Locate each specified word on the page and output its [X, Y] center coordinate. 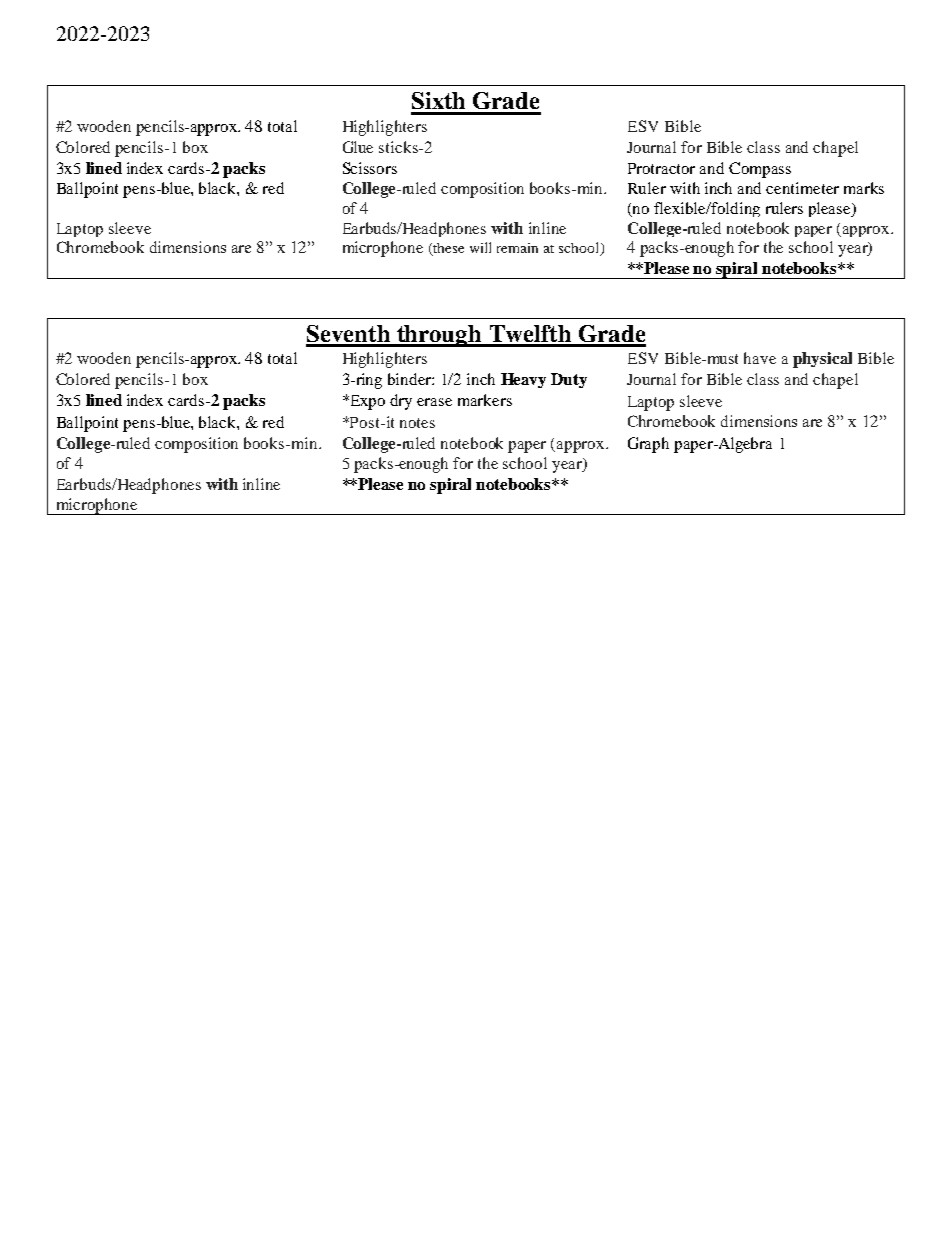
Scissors [370, 168]
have [760, 358]
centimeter [802, 188]
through [439, 336]
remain [517, 248]
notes [417, 423]
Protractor [661, 168]
